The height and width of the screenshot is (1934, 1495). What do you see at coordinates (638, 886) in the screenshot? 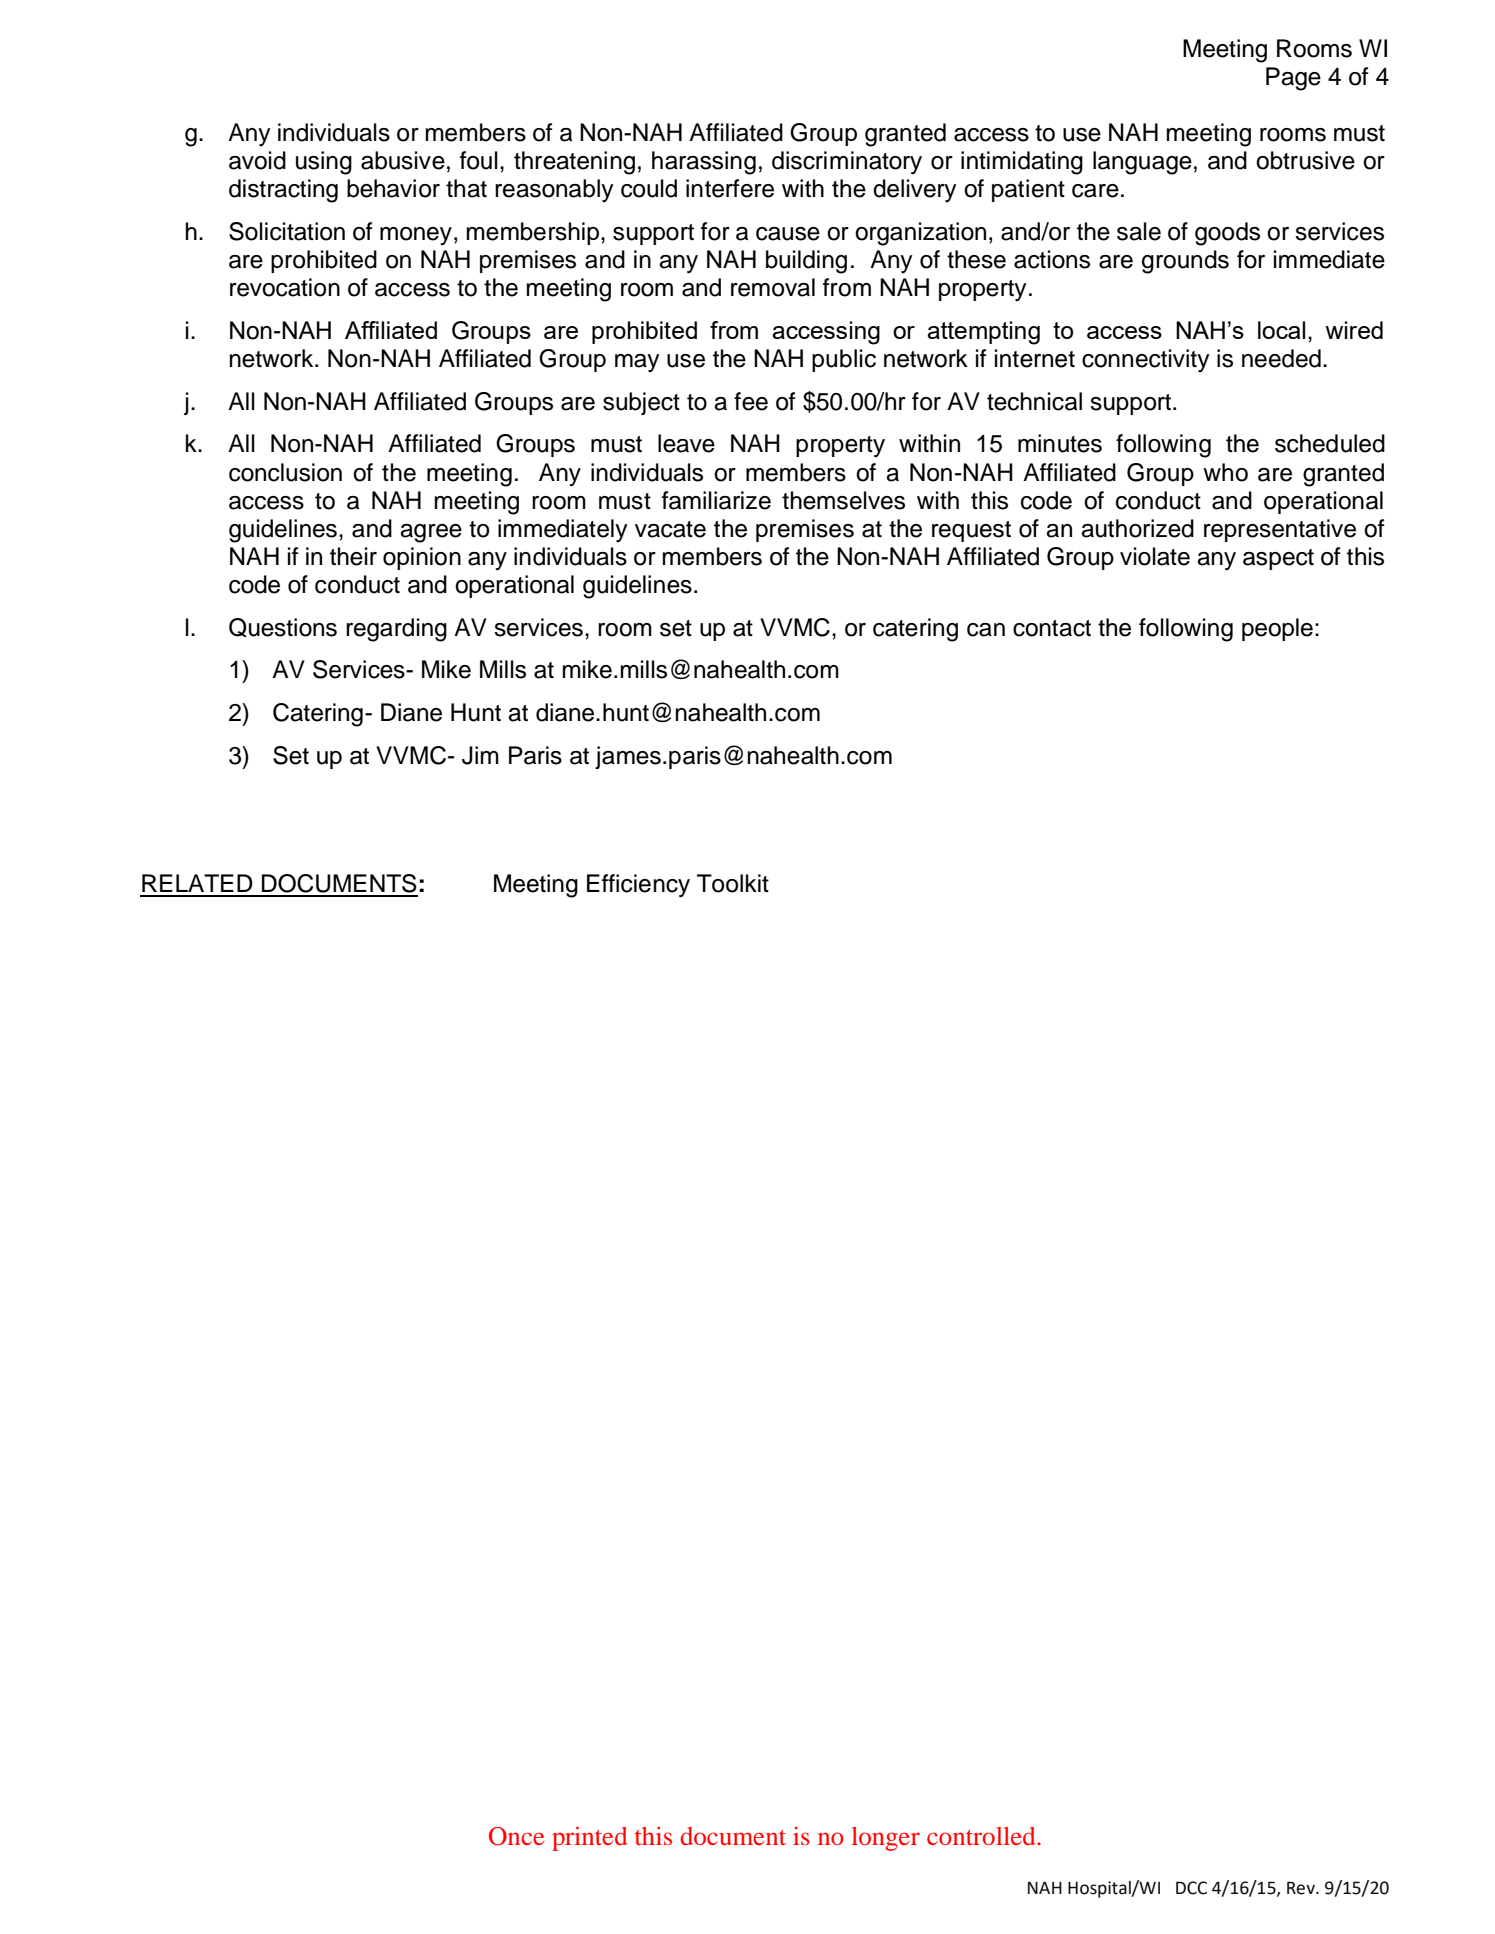
I see `Efficiency` at bounding box center [638, 886].
